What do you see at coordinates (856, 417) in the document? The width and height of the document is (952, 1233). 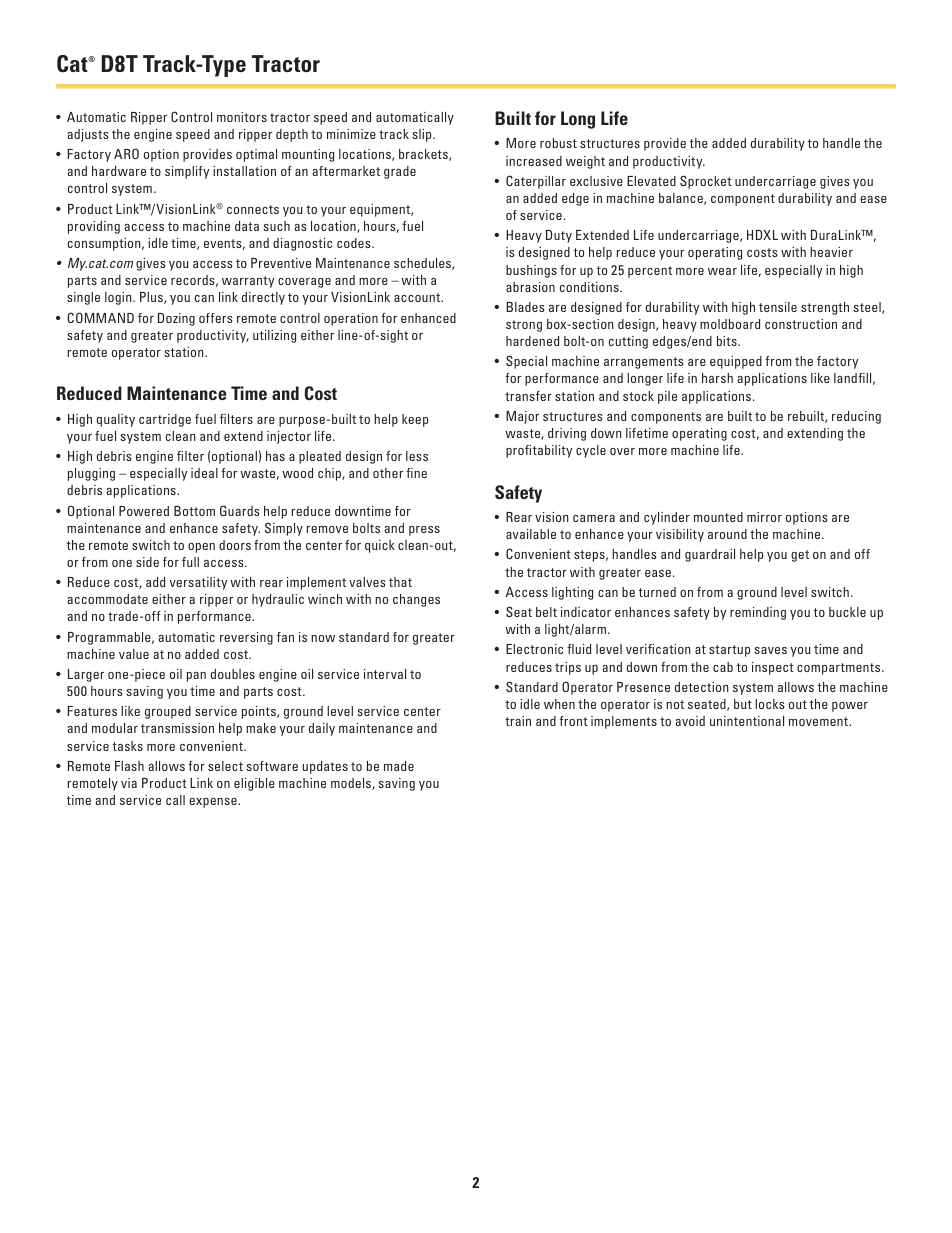 I see `reducing` at bounding box center [856, 417].
